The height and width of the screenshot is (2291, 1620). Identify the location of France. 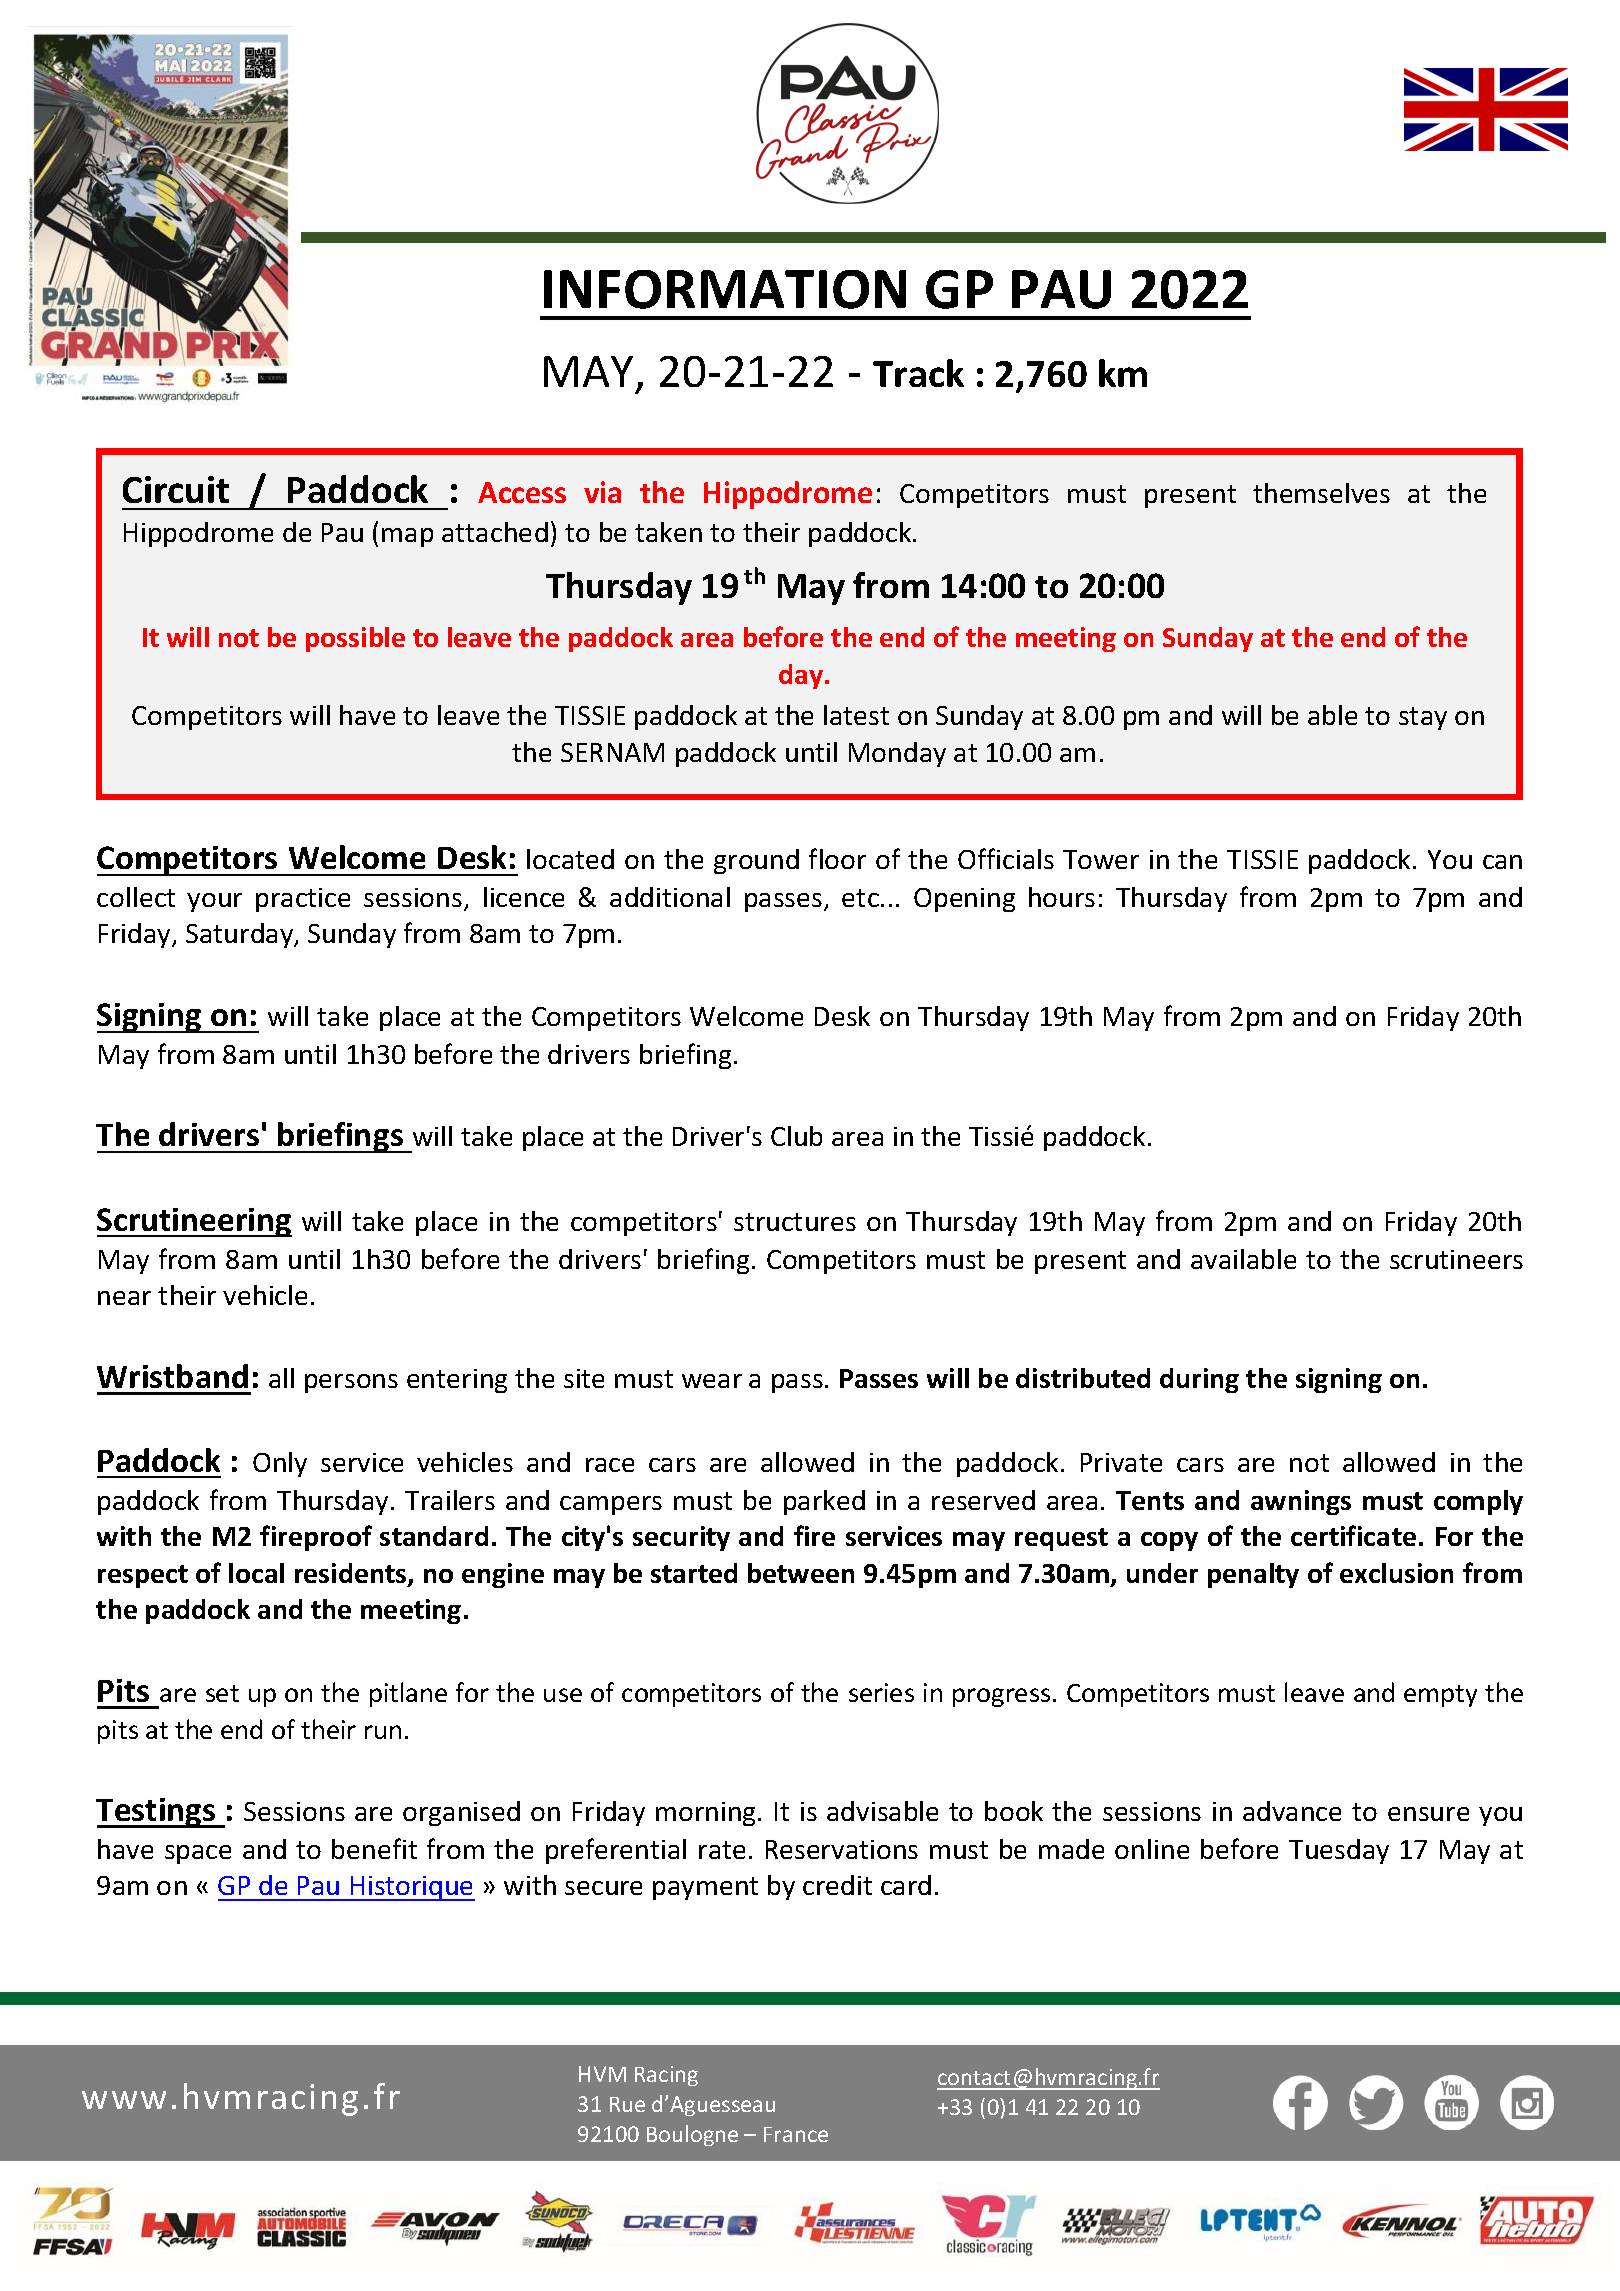
(796, 2134).
